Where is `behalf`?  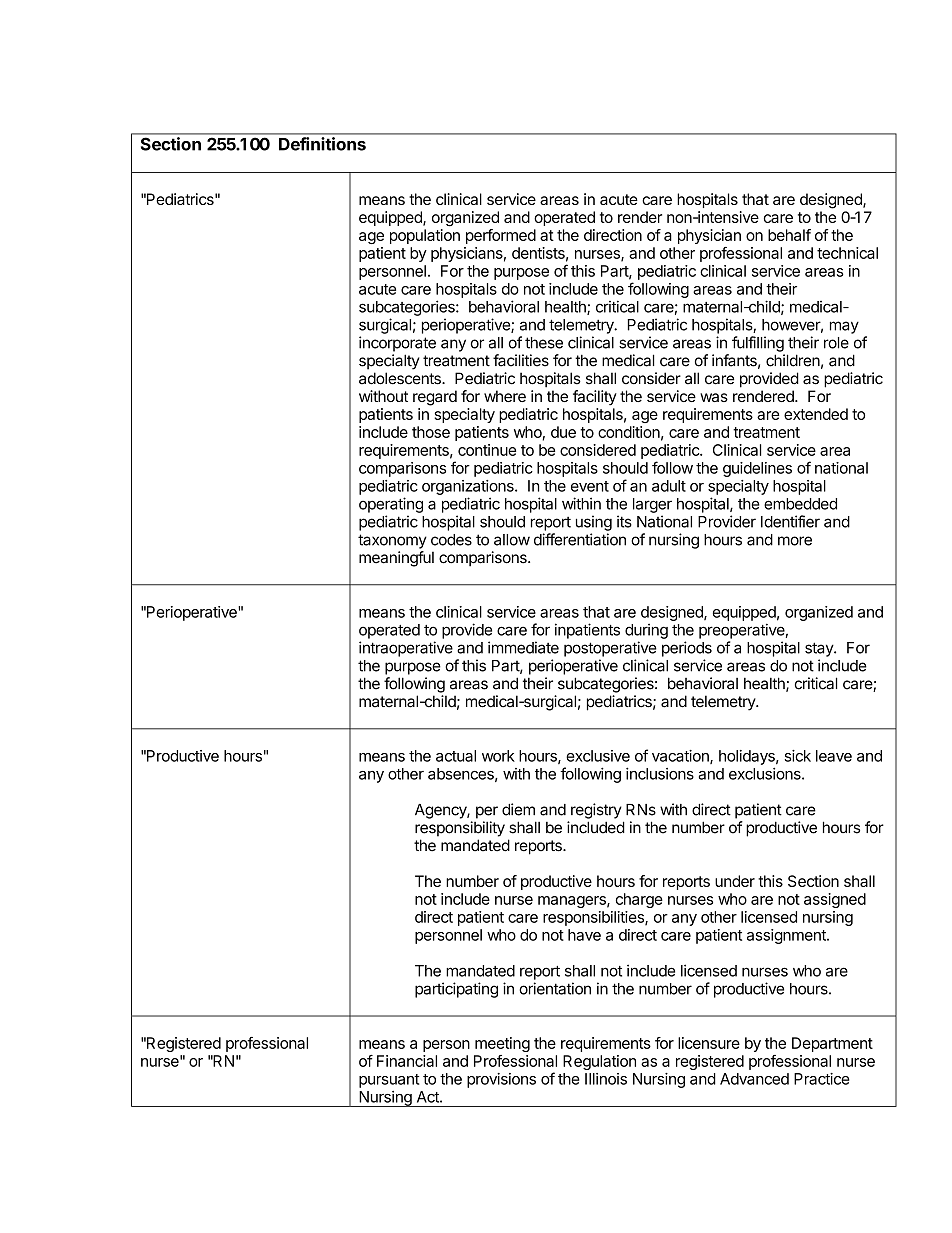
behalf is located at coordinates (789, 235).
